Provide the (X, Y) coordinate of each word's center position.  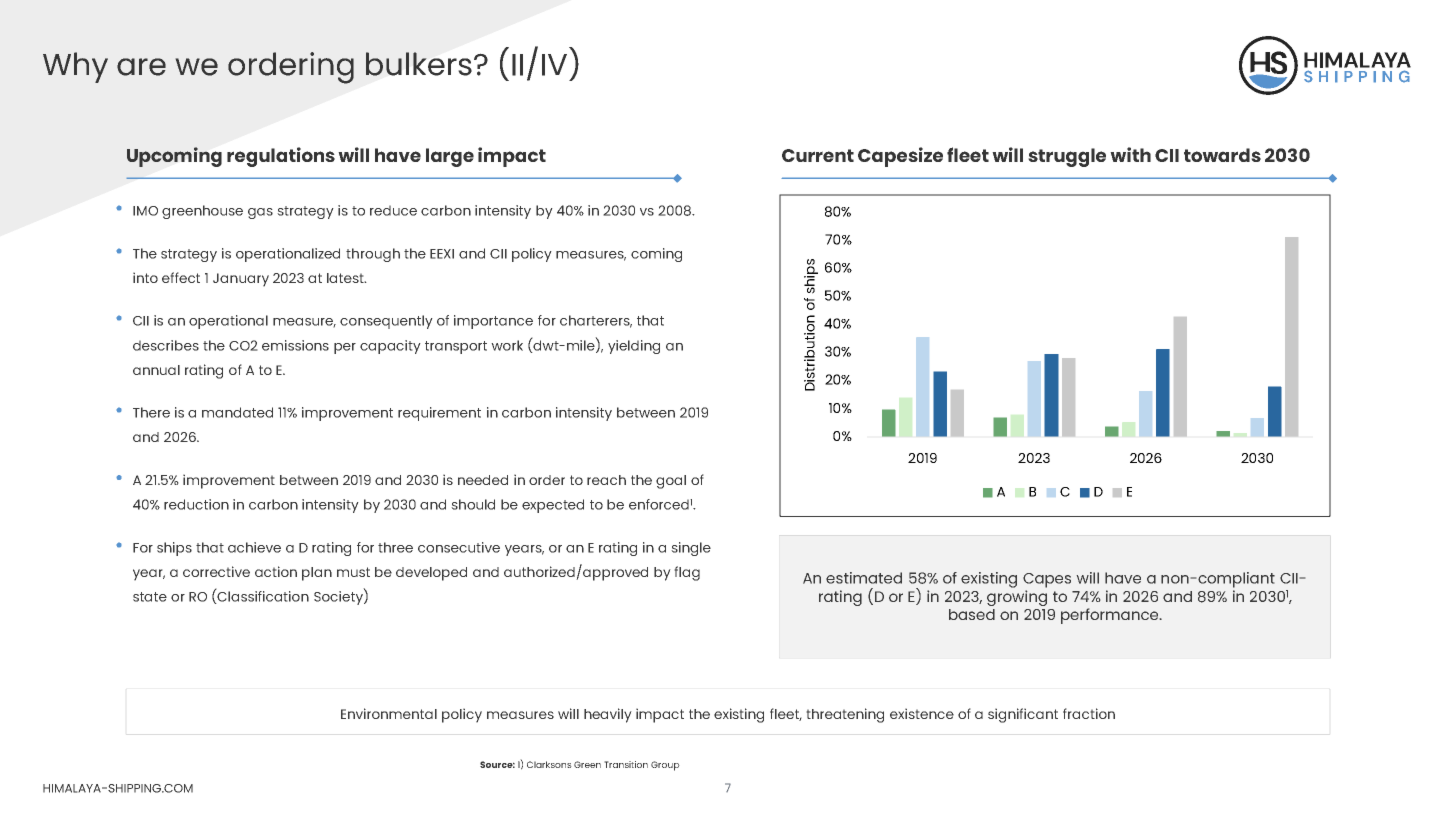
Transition (626, 764)
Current (818, 155)
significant (1023, 715)
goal (671, 482)
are (141, 67)
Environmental (389, 713)
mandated (237, 412)
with (1130, 154)
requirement (439, 414)
